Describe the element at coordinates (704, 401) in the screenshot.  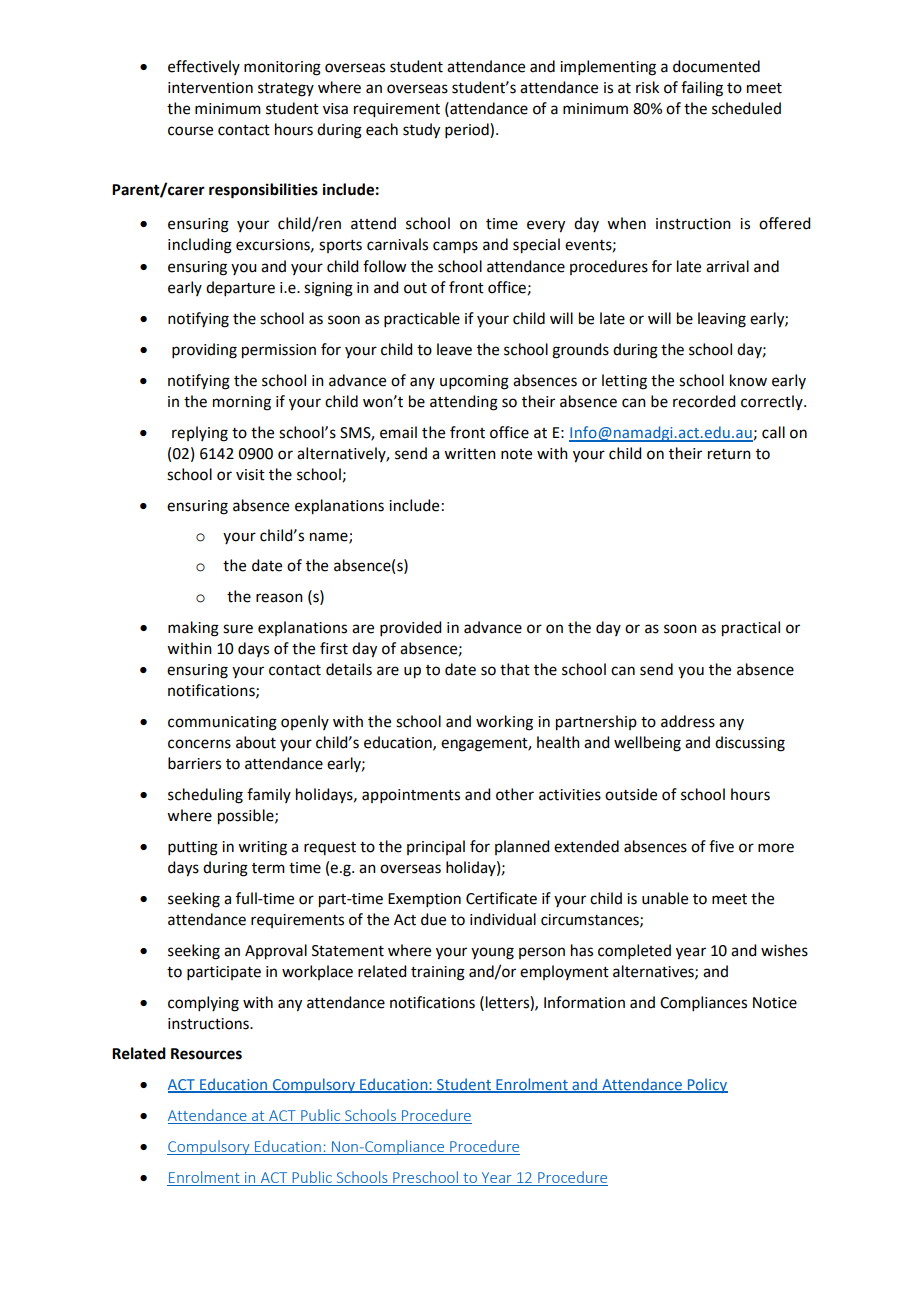
I see `recorded` at that location.
